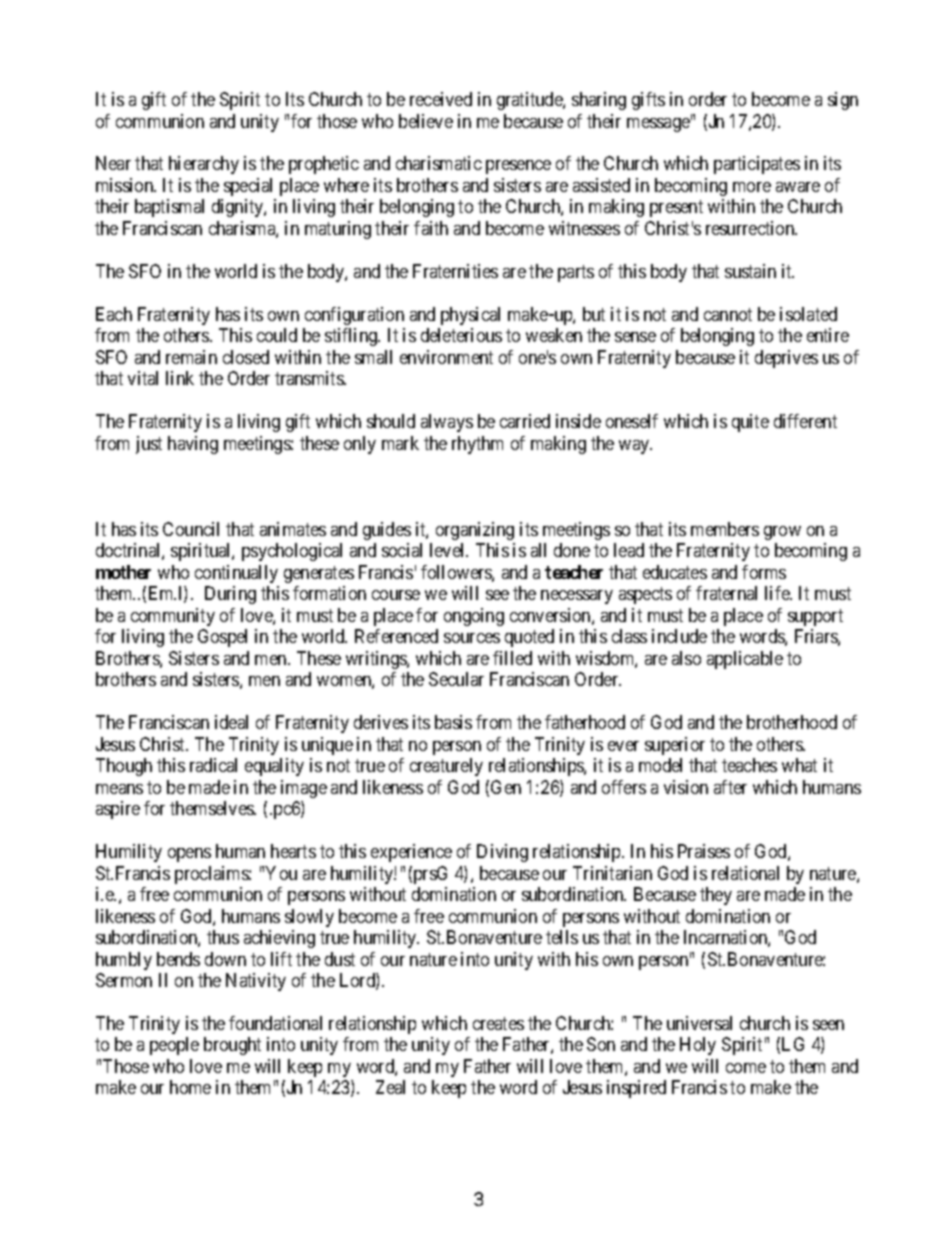 The image size is (952, 1233). Describe the element at coordinates (498, 1023) in the screenshot. I see `creates` at that location.
